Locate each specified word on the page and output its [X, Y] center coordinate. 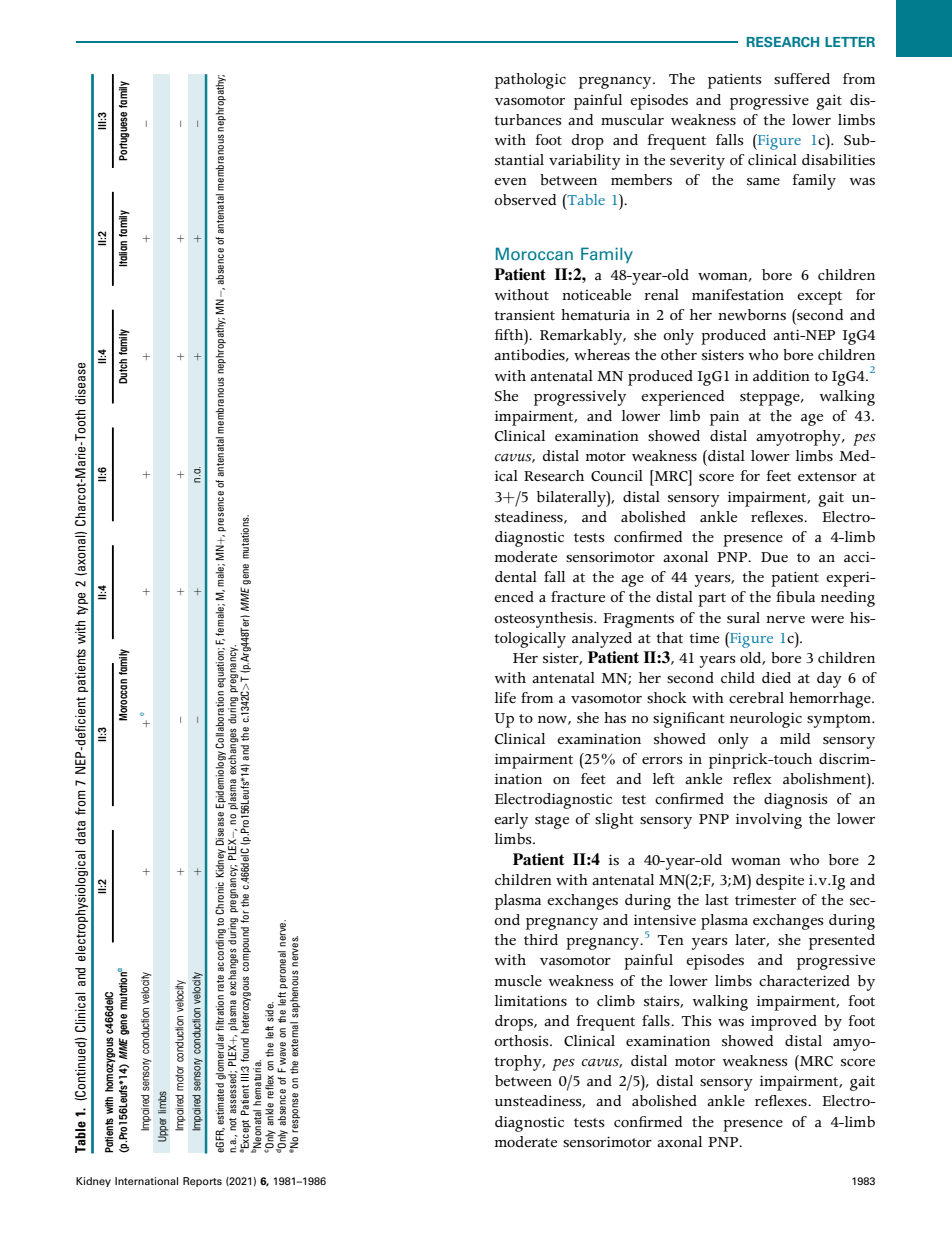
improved [784, 1023]
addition [781, 375]
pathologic [530, 81]
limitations [531, 1001]
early [511, 821]
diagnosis [795, 801]
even [510, 181]
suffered [802, 78]
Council [617, 476]
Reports [202, 1182]
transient [524, 315]
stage [552, 822]
